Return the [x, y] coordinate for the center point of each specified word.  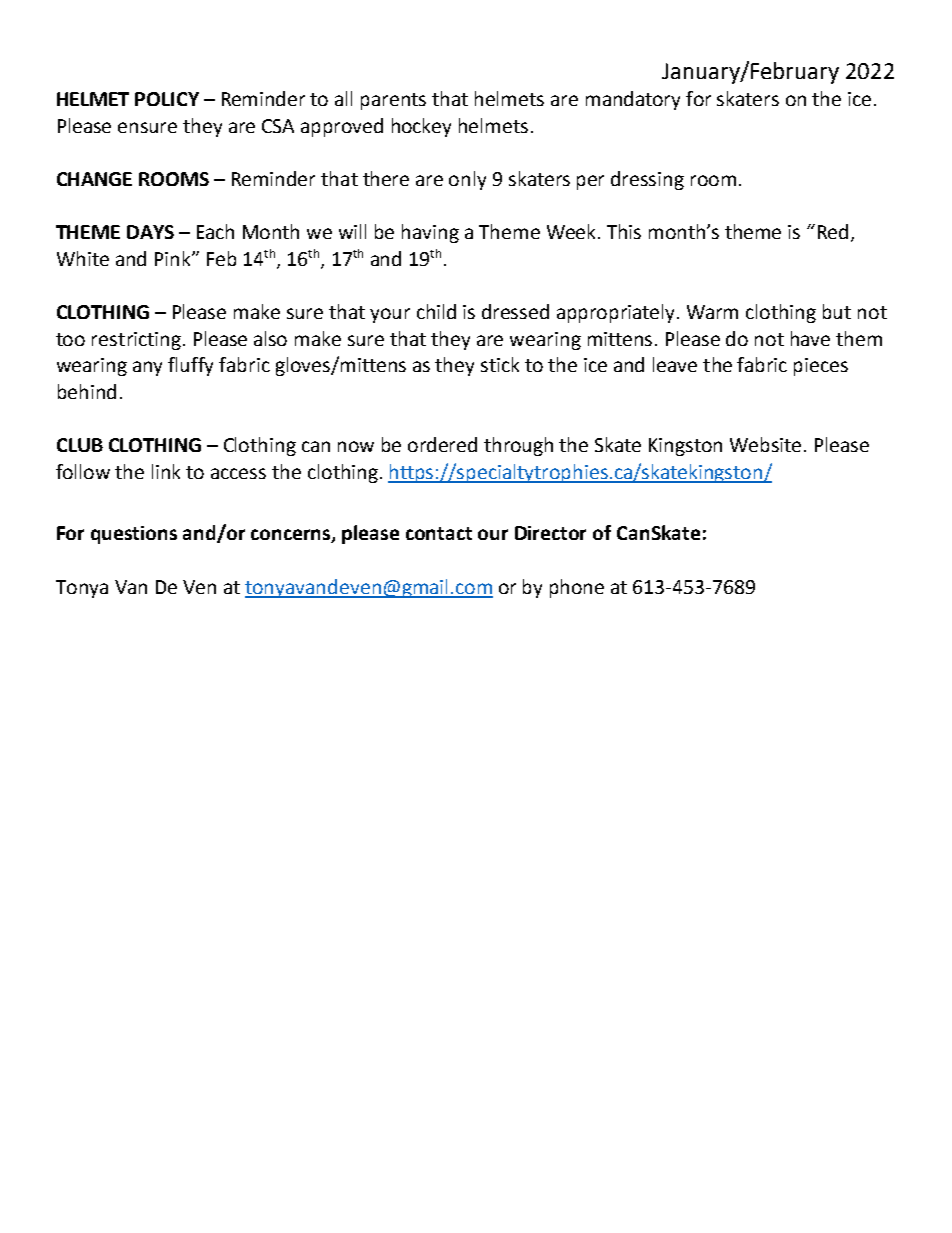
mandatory [633, 100]
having [430, 233]
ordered [442, 444]
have [810, 338]
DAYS [150, 232]
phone [577, 588]
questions [134, 535]
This [624, 231]
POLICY [167, 99]
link [166, 471]
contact [439, 533]
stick [500, 364]
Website [765, 444]
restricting [136, 341]
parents [393, 101]
